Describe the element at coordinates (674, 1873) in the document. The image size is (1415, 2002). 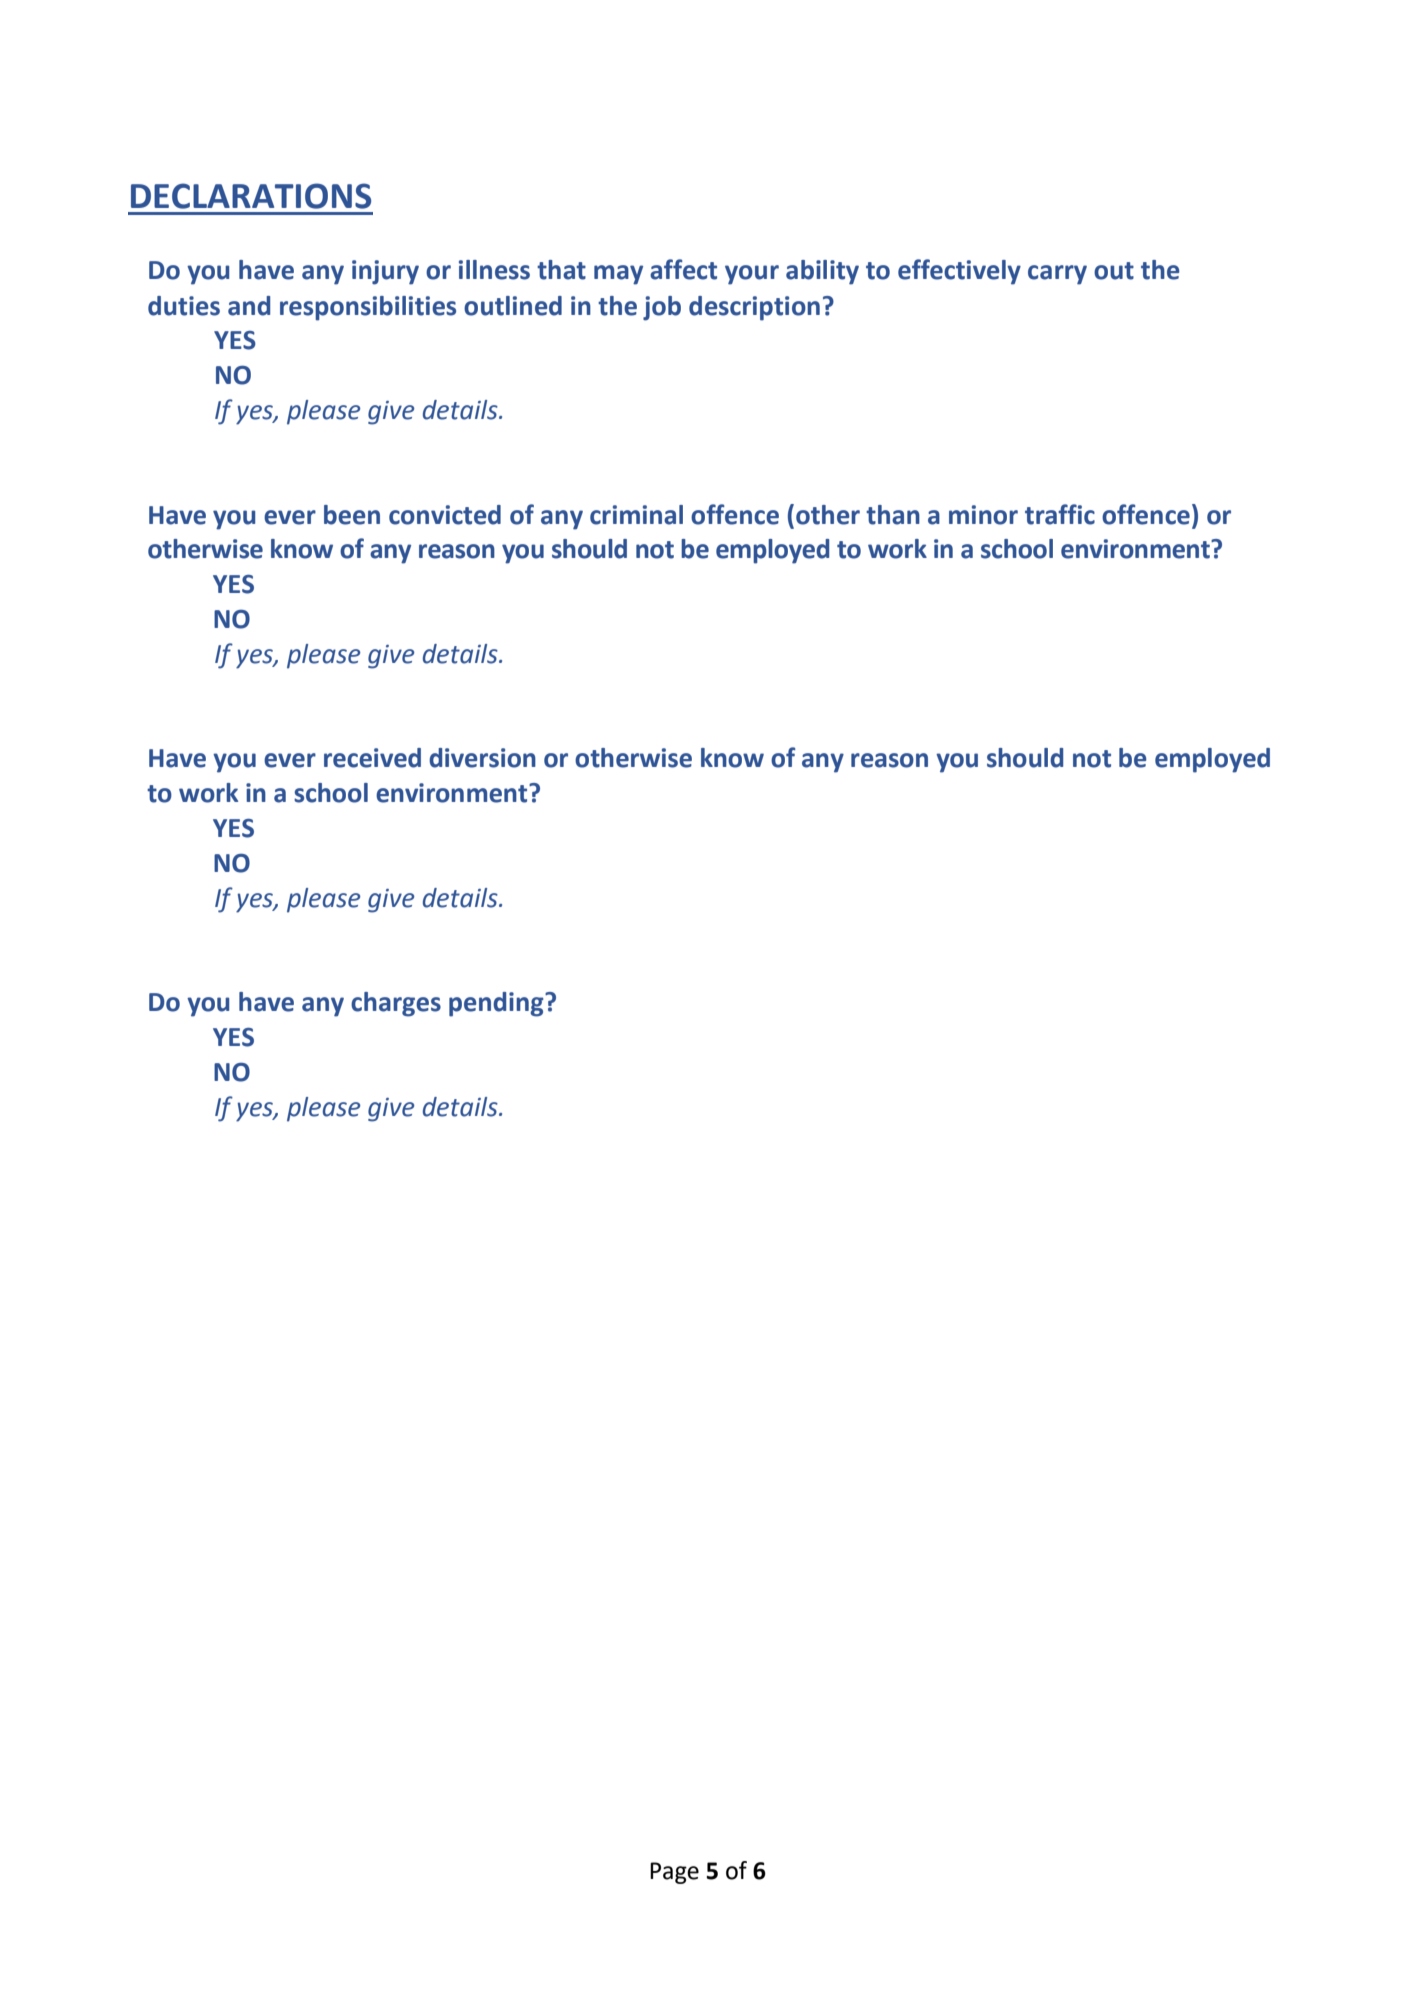
I see `Page` at that location.
